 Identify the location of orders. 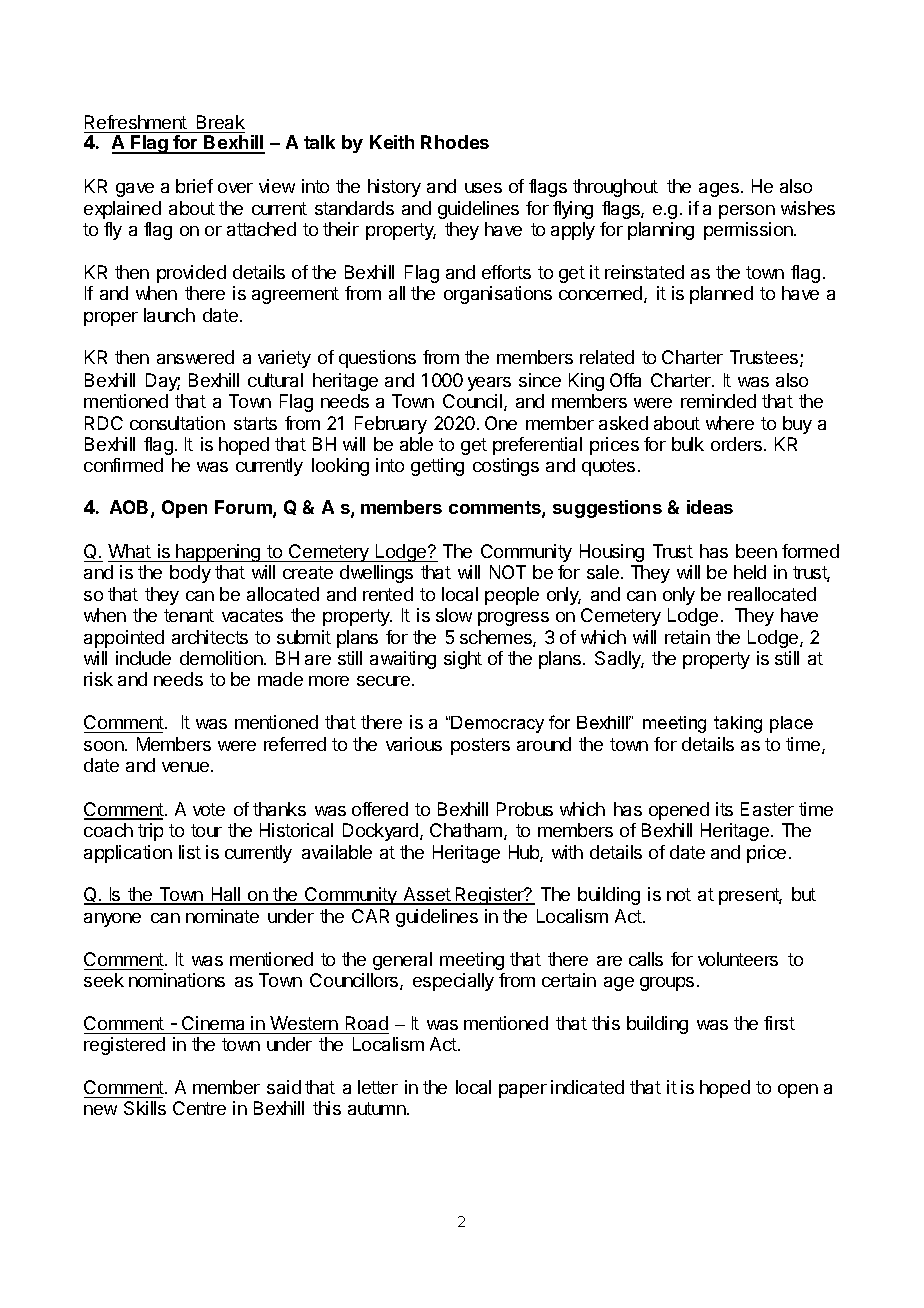
(738, 444).
